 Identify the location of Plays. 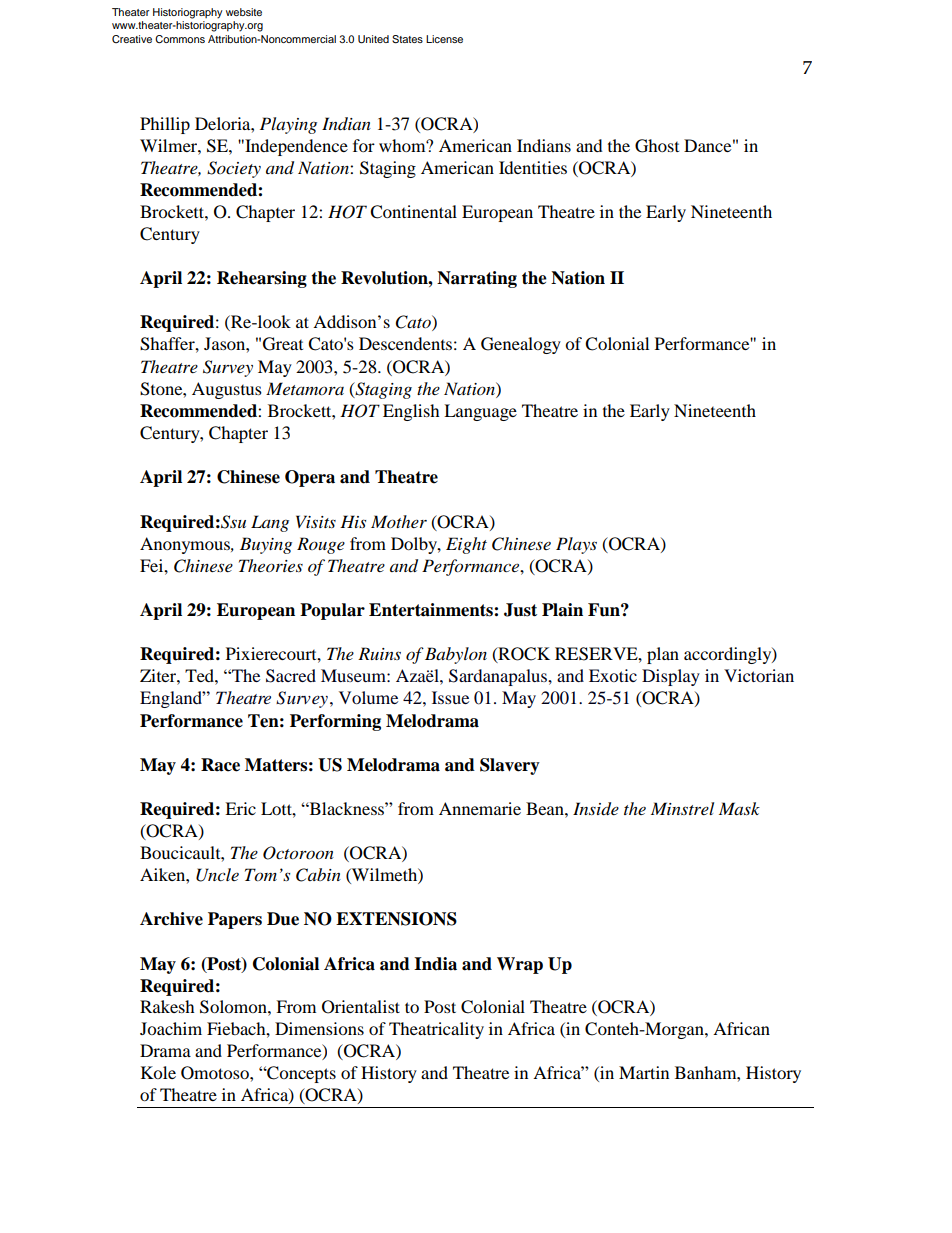
(576, 545).
